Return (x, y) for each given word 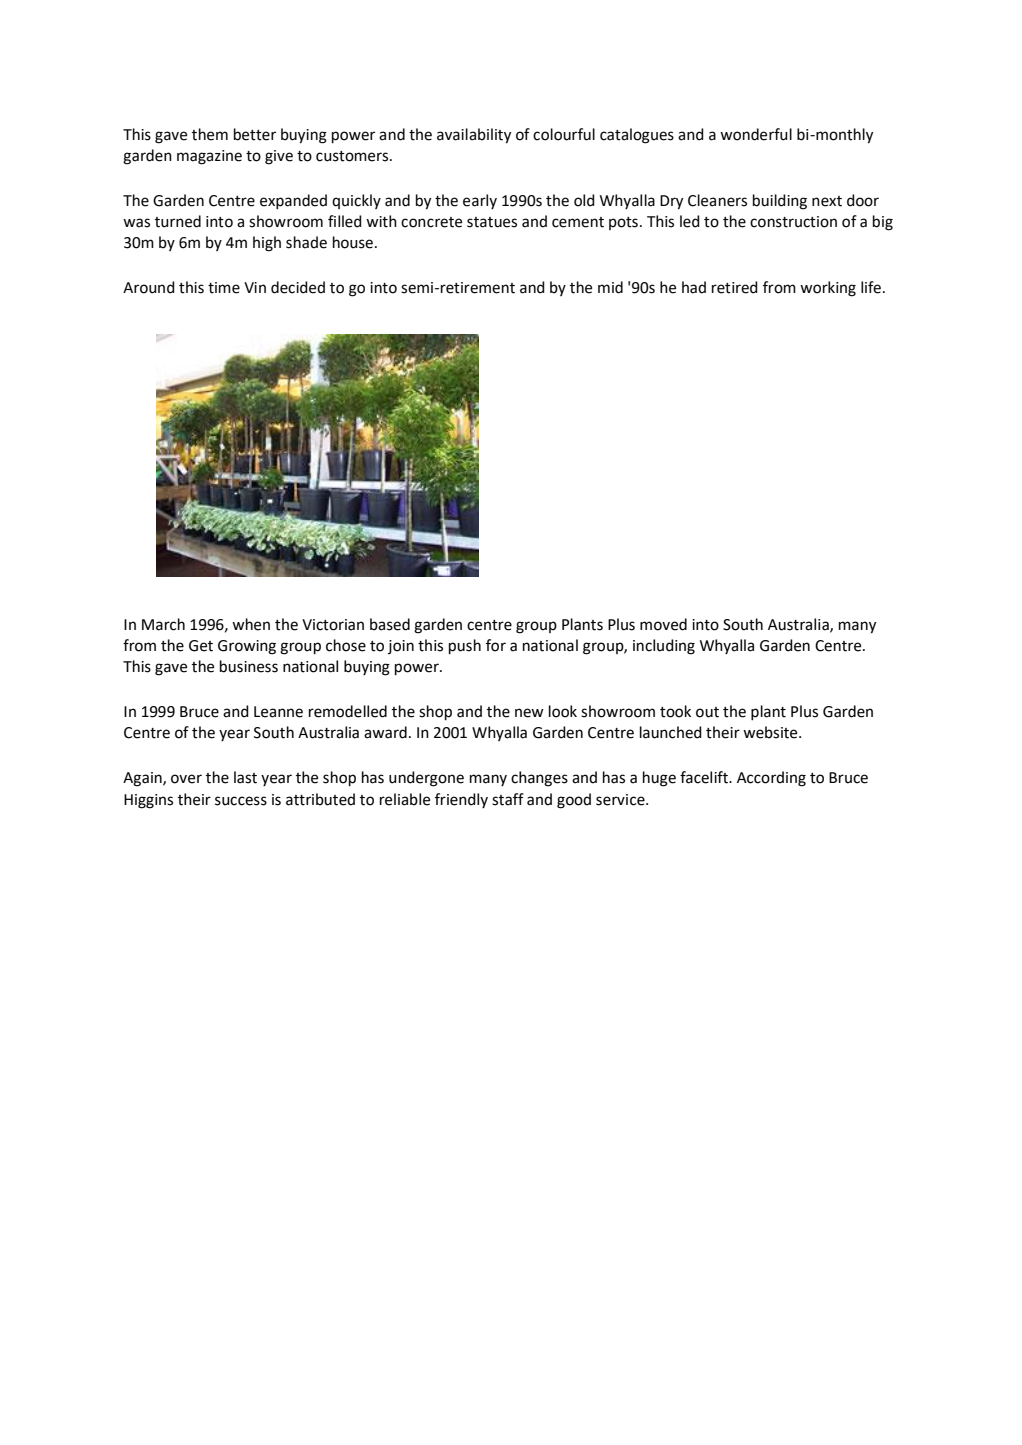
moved (663, 624)
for (496, 645)
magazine (209, 157)
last (245, 777)
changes (539, 779)
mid (610, 287)
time (224, 288)
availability (474, 136)
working (828, 289)
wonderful (756, 134)
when (251, 624)
